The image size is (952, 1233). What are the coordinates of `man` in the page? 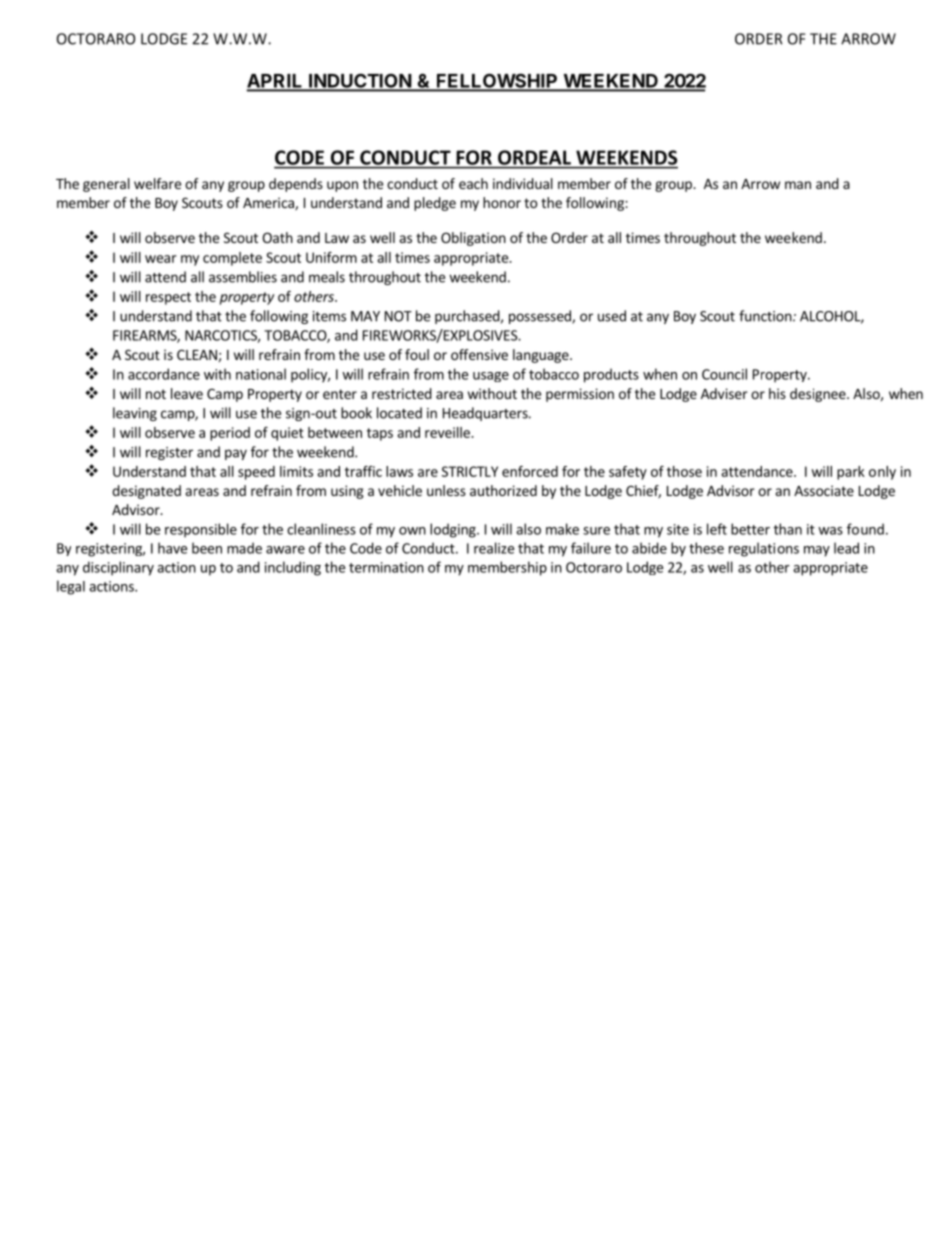 It's located at (798, 185).
